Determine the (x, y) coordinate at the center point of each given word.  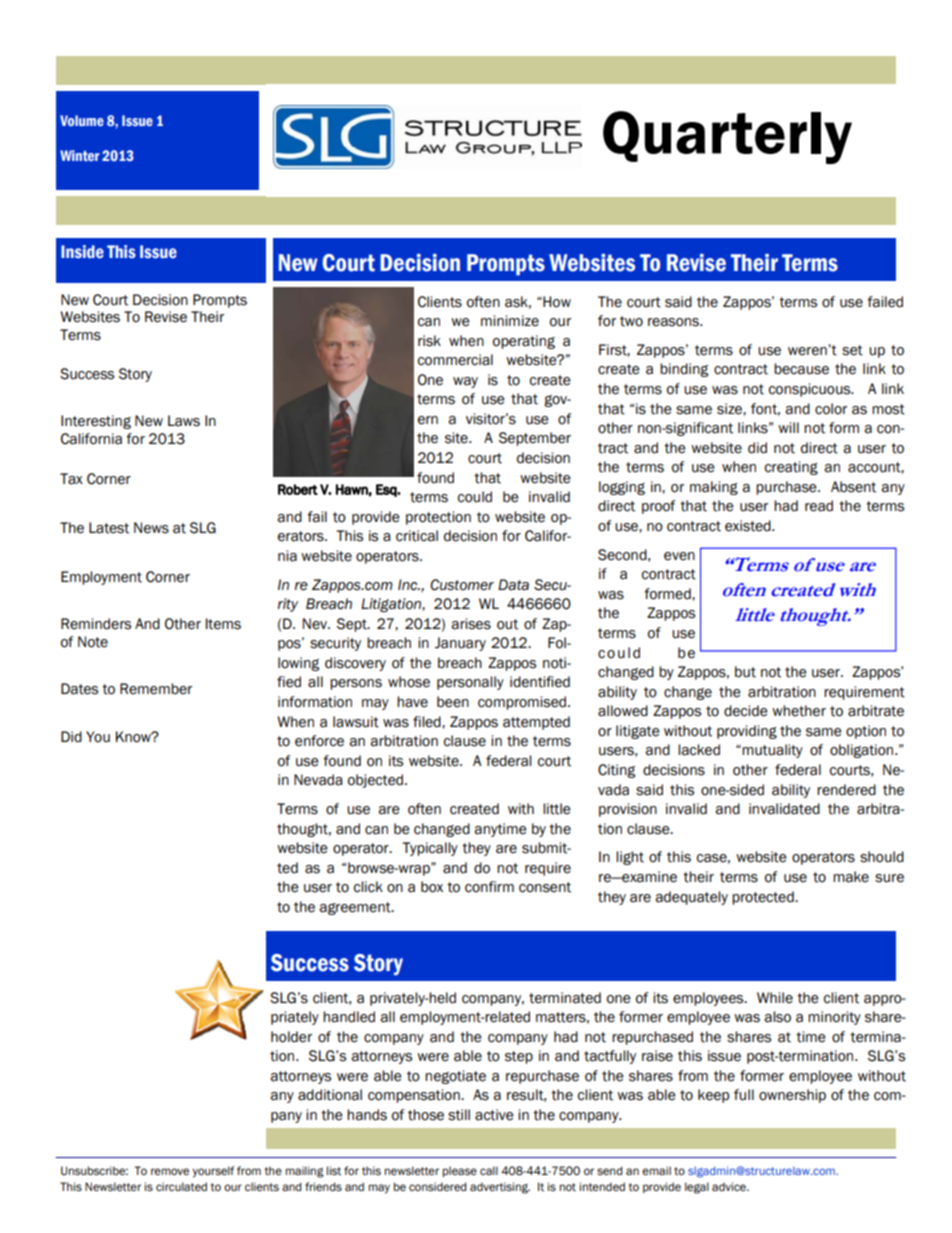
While (775, 998)
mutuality (772, 751)
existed (749, 526)
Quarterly (727, 137)
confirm (489, 887)
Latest (109, 528)
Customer (462, 585)
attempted (536, 723)
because (801, 369)
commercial (455, 360)
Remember (156, 689)
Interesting (96, 422)
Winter (80, 155)
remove (170, 1171)
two (631, 321)
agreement (356, 908)
